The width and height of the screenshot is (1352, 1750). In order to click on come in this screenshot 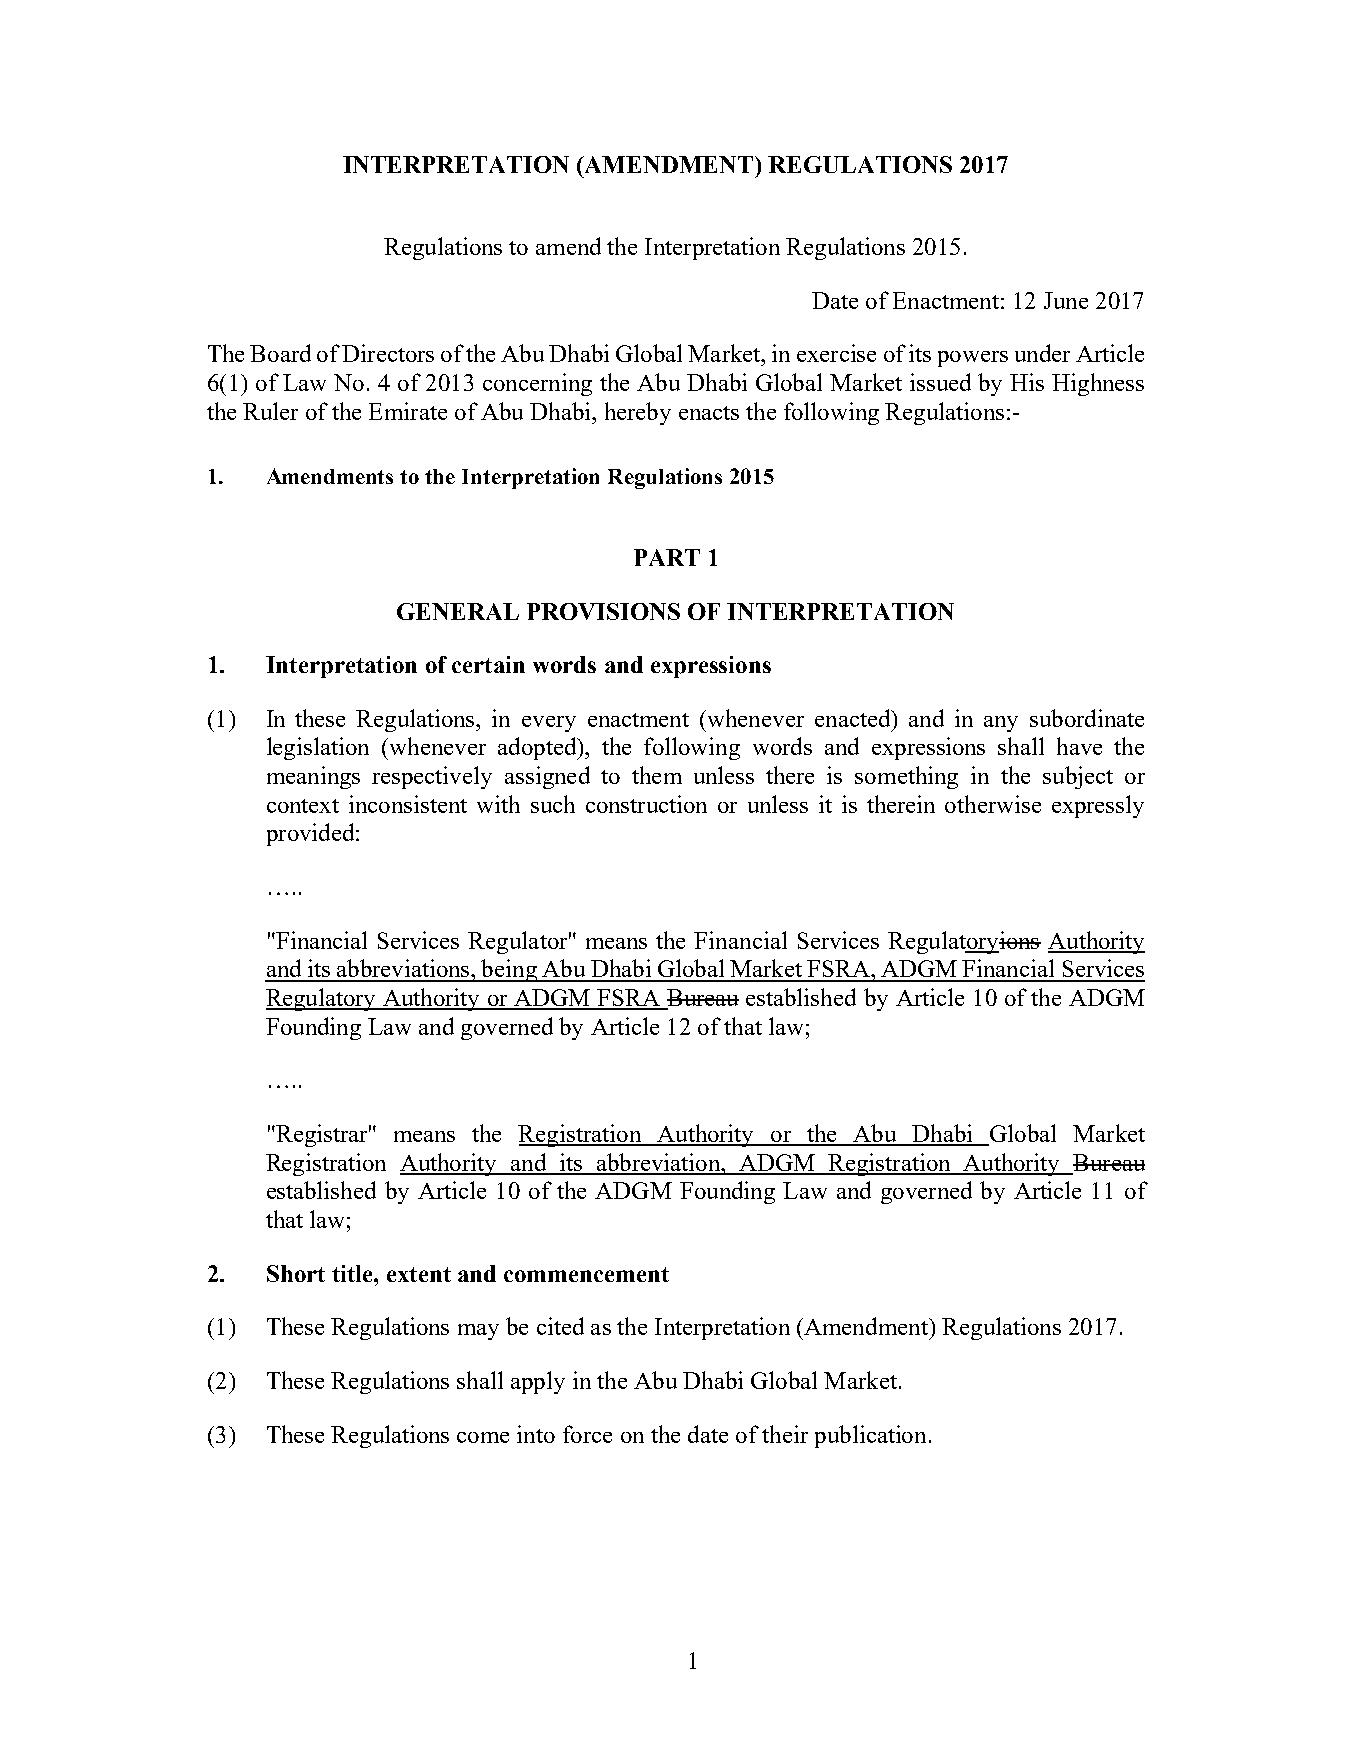, I will do `click(483, 1437)`.
